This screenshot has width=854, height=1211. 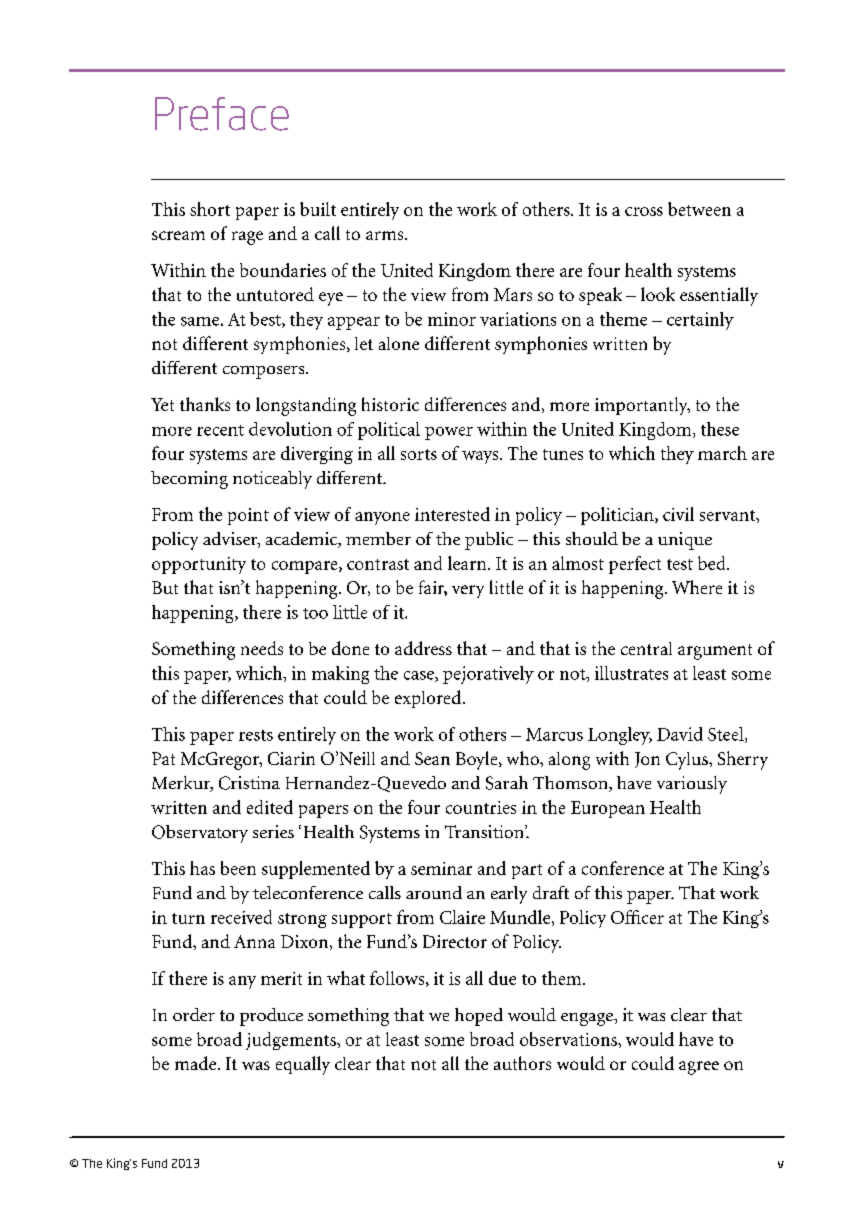 What do you see at coordinates (270, 807) in the screenshot?
I see `edited` at bounding box center [270, 807].
